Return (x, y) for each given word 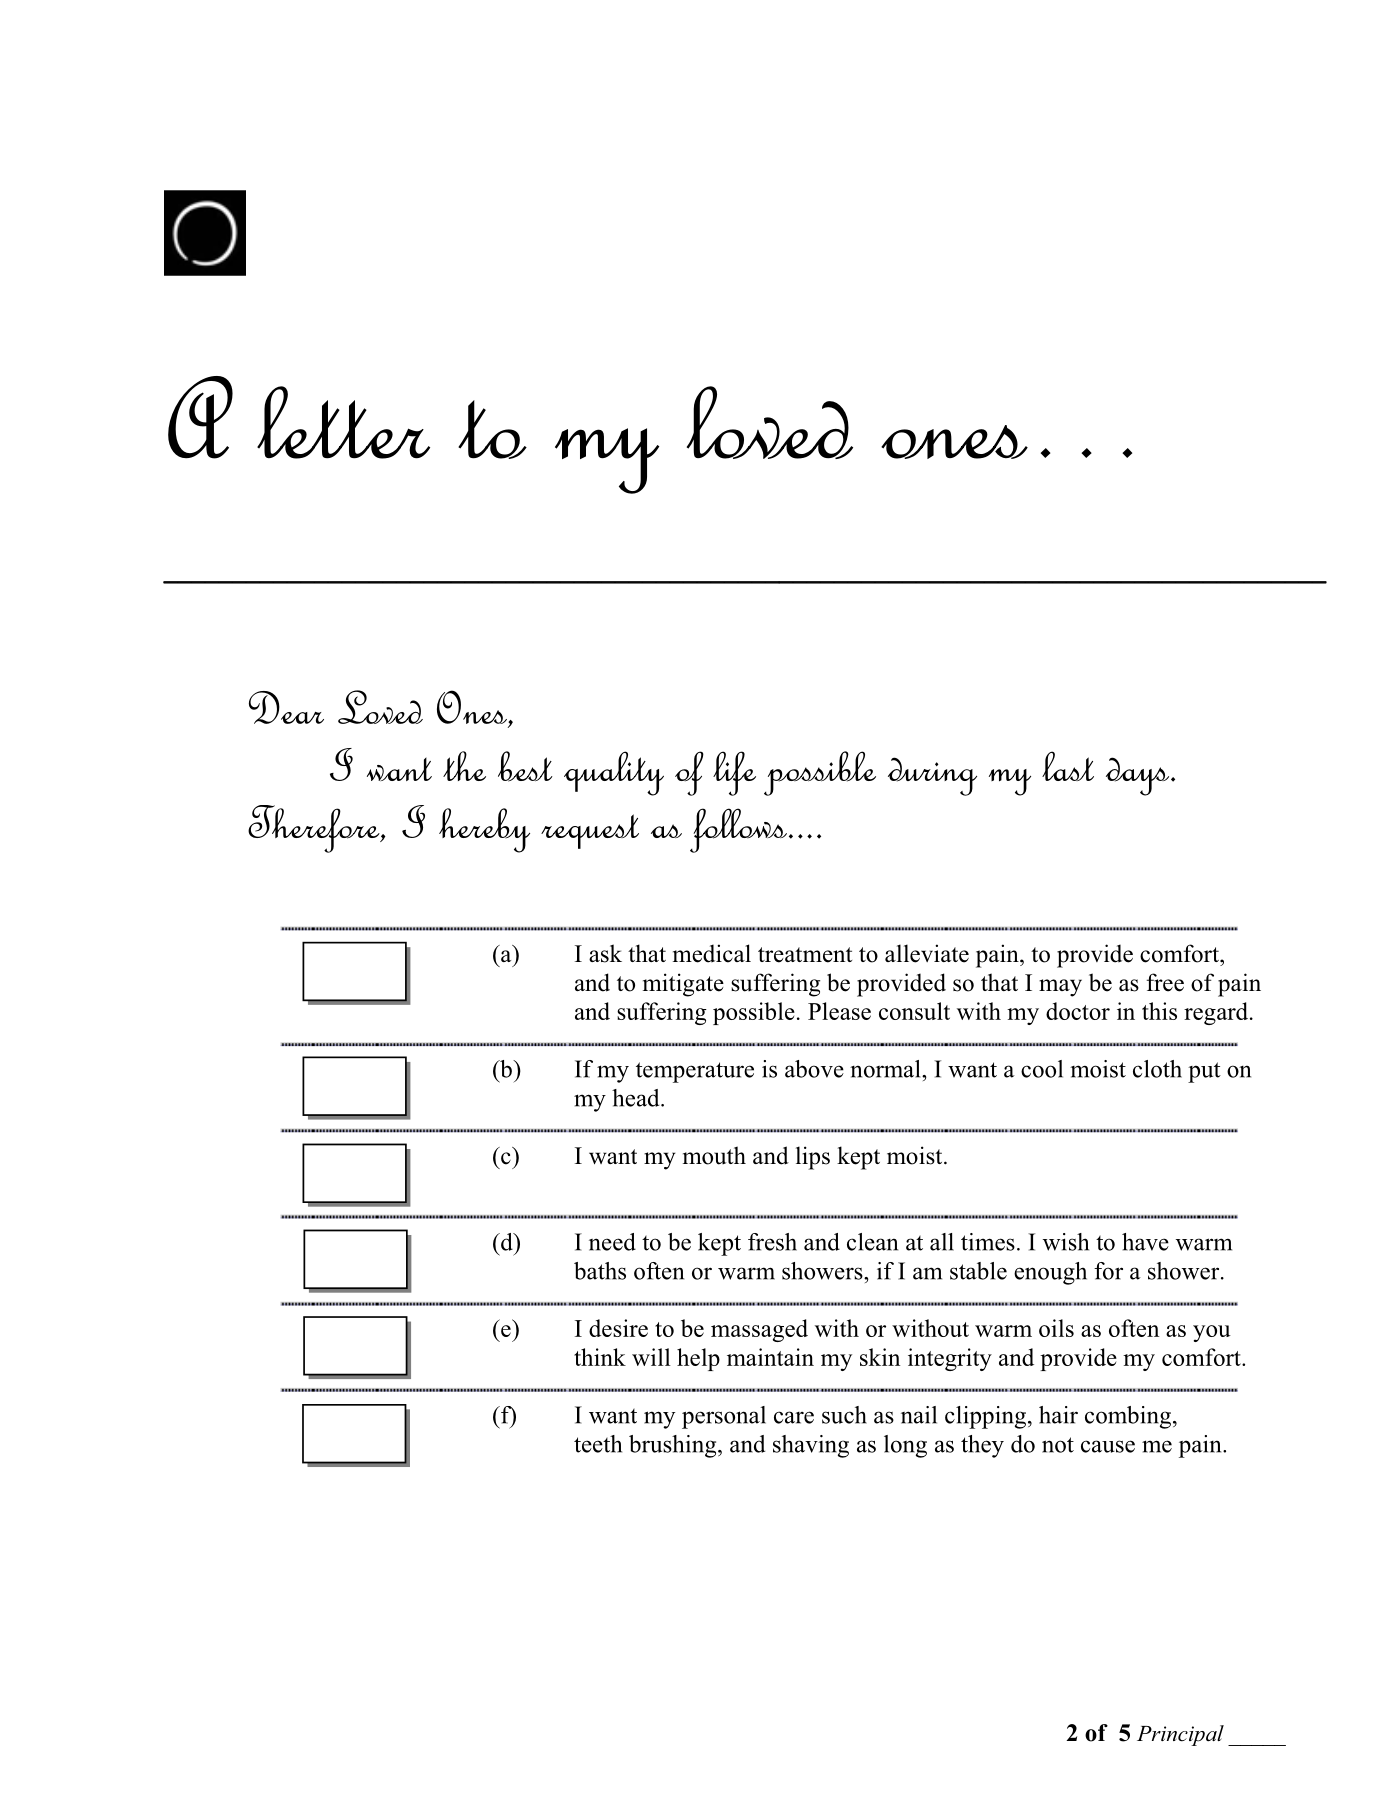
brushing (674, 1446)
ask (605, 953)
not (1058, 1445)
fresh (772, 1242)
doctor (1078, 1011)
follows (738, 830)
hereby (484, 830)
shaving (811, 1446)
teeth (598, 1444)
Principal (1180, 1735)
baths (600, 1271)
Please (839, 1011)
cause (1108, 1446)
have (1145, 1242)
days (1139, 776)
